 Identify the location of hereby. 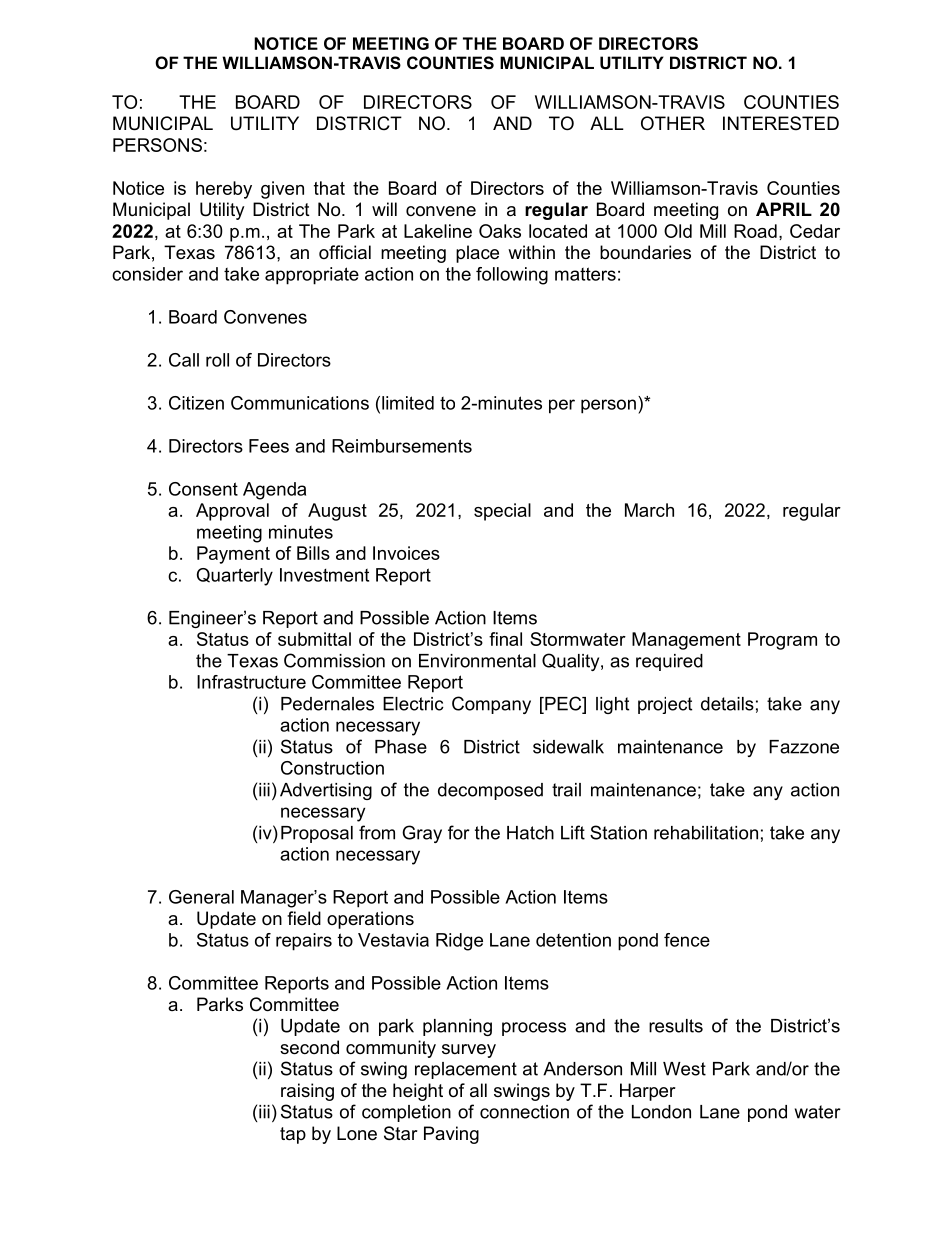
(224, 190).
